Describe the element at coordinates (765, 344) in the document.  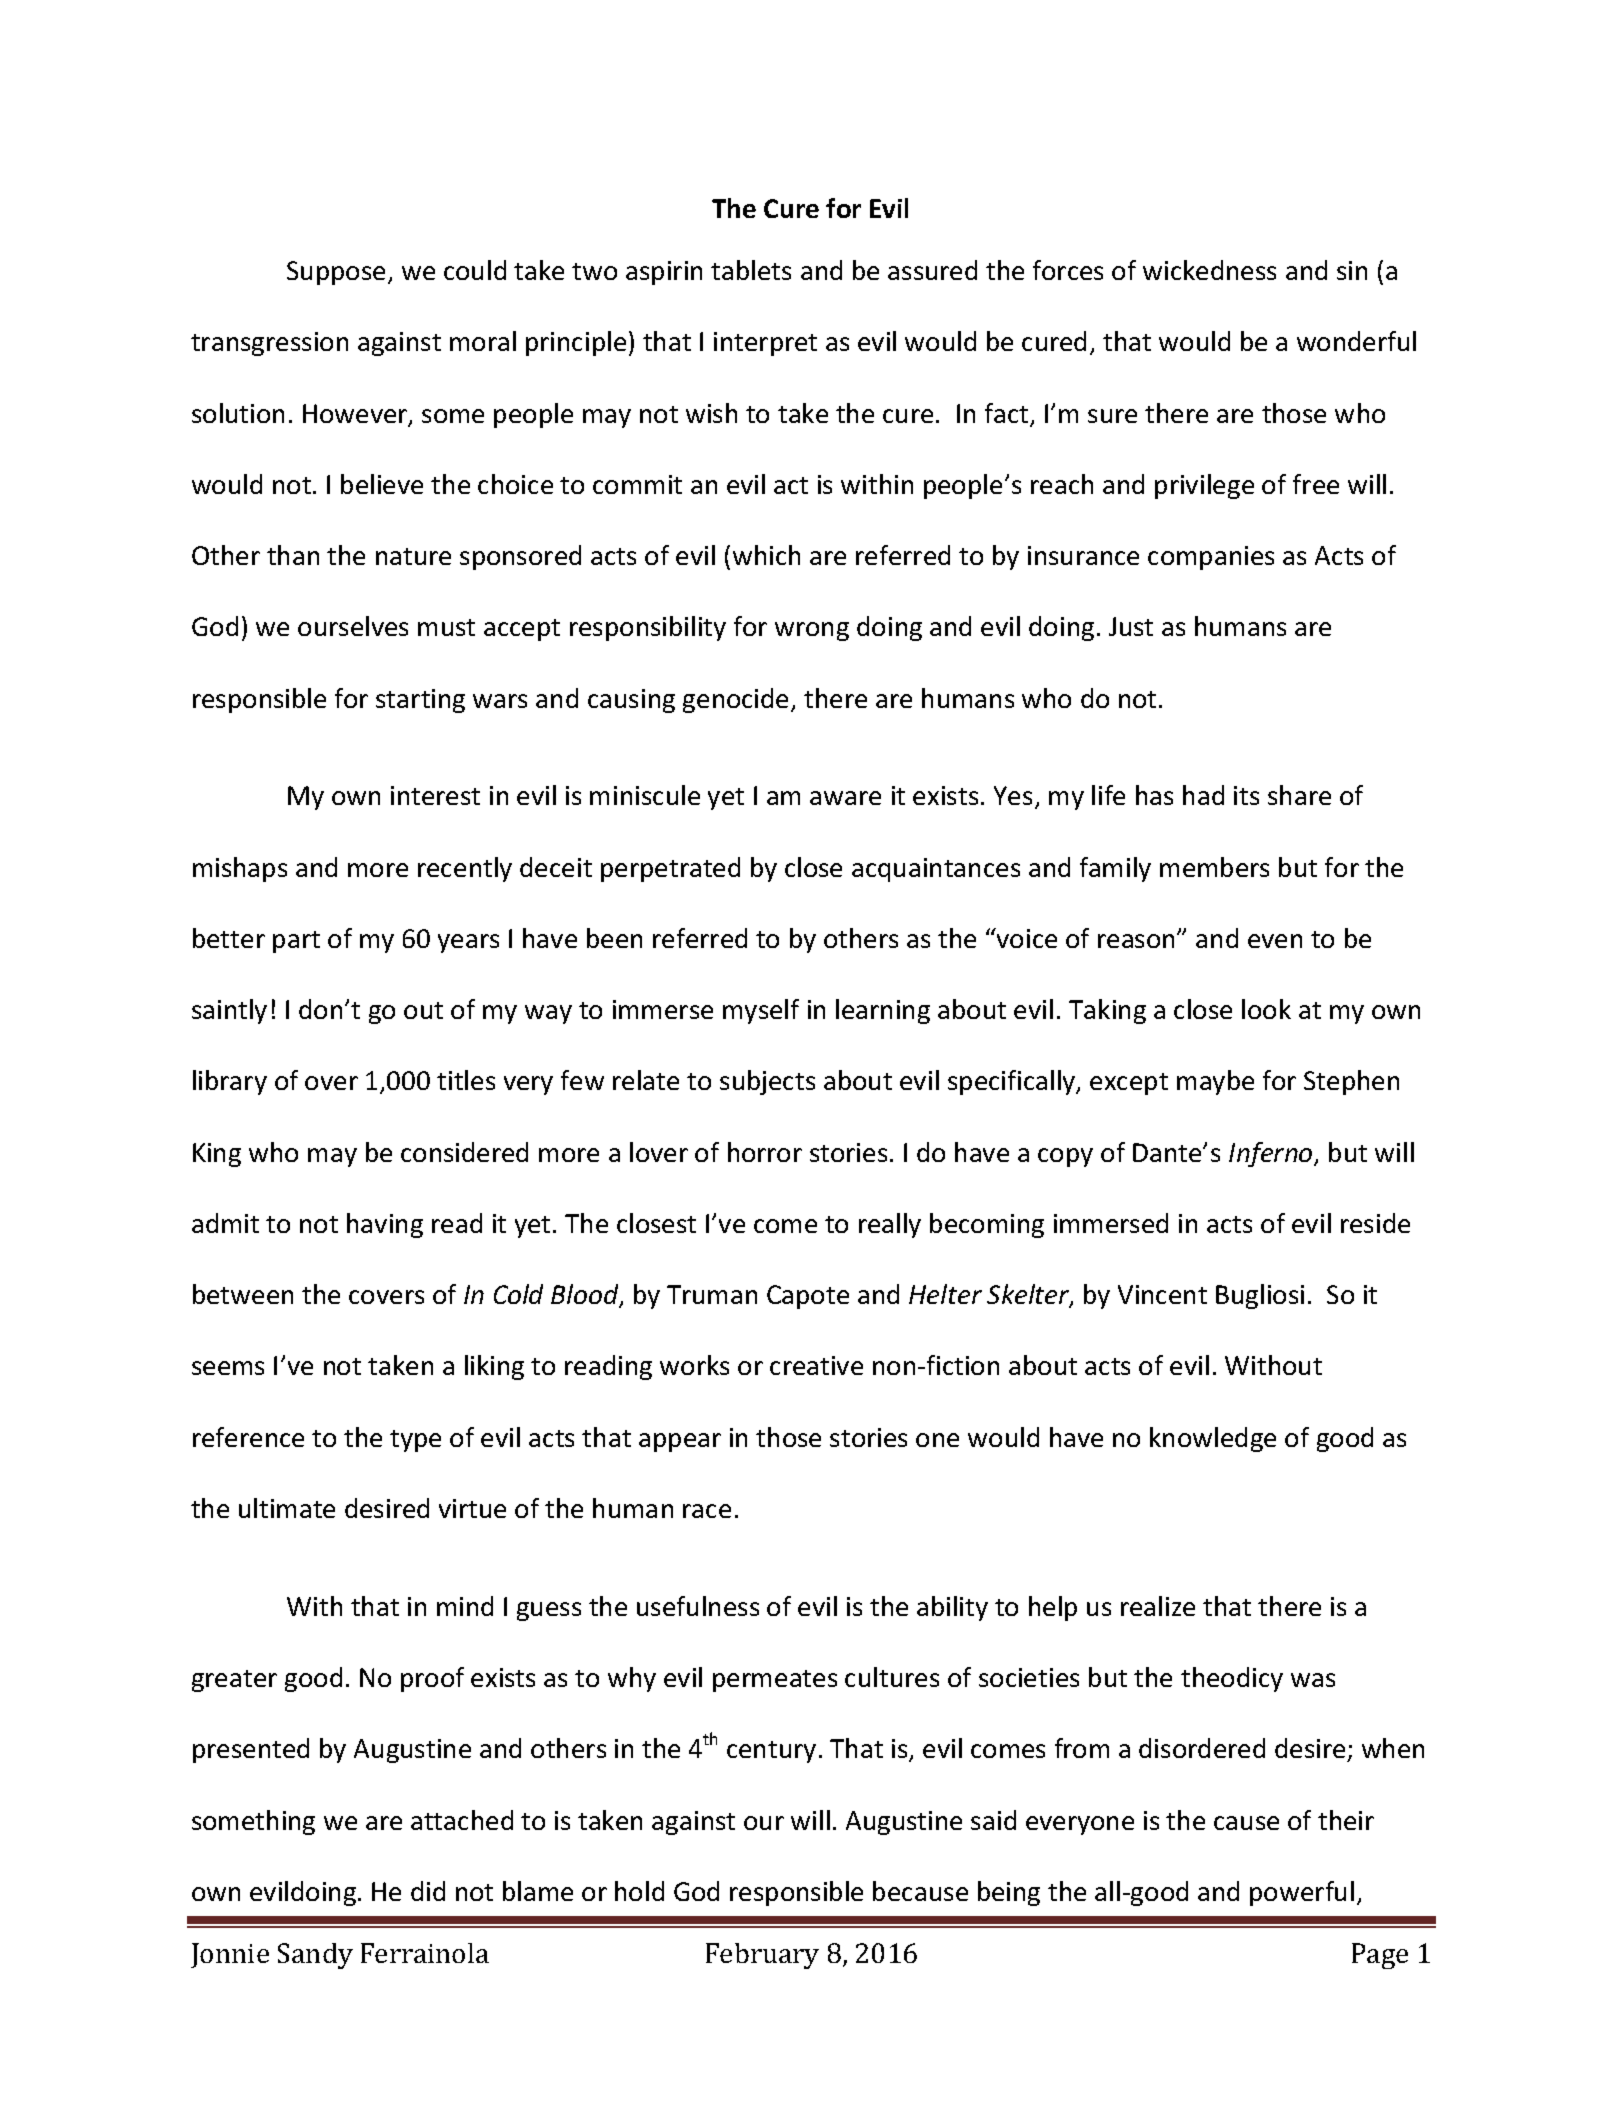
I see `interpret` at that location.
